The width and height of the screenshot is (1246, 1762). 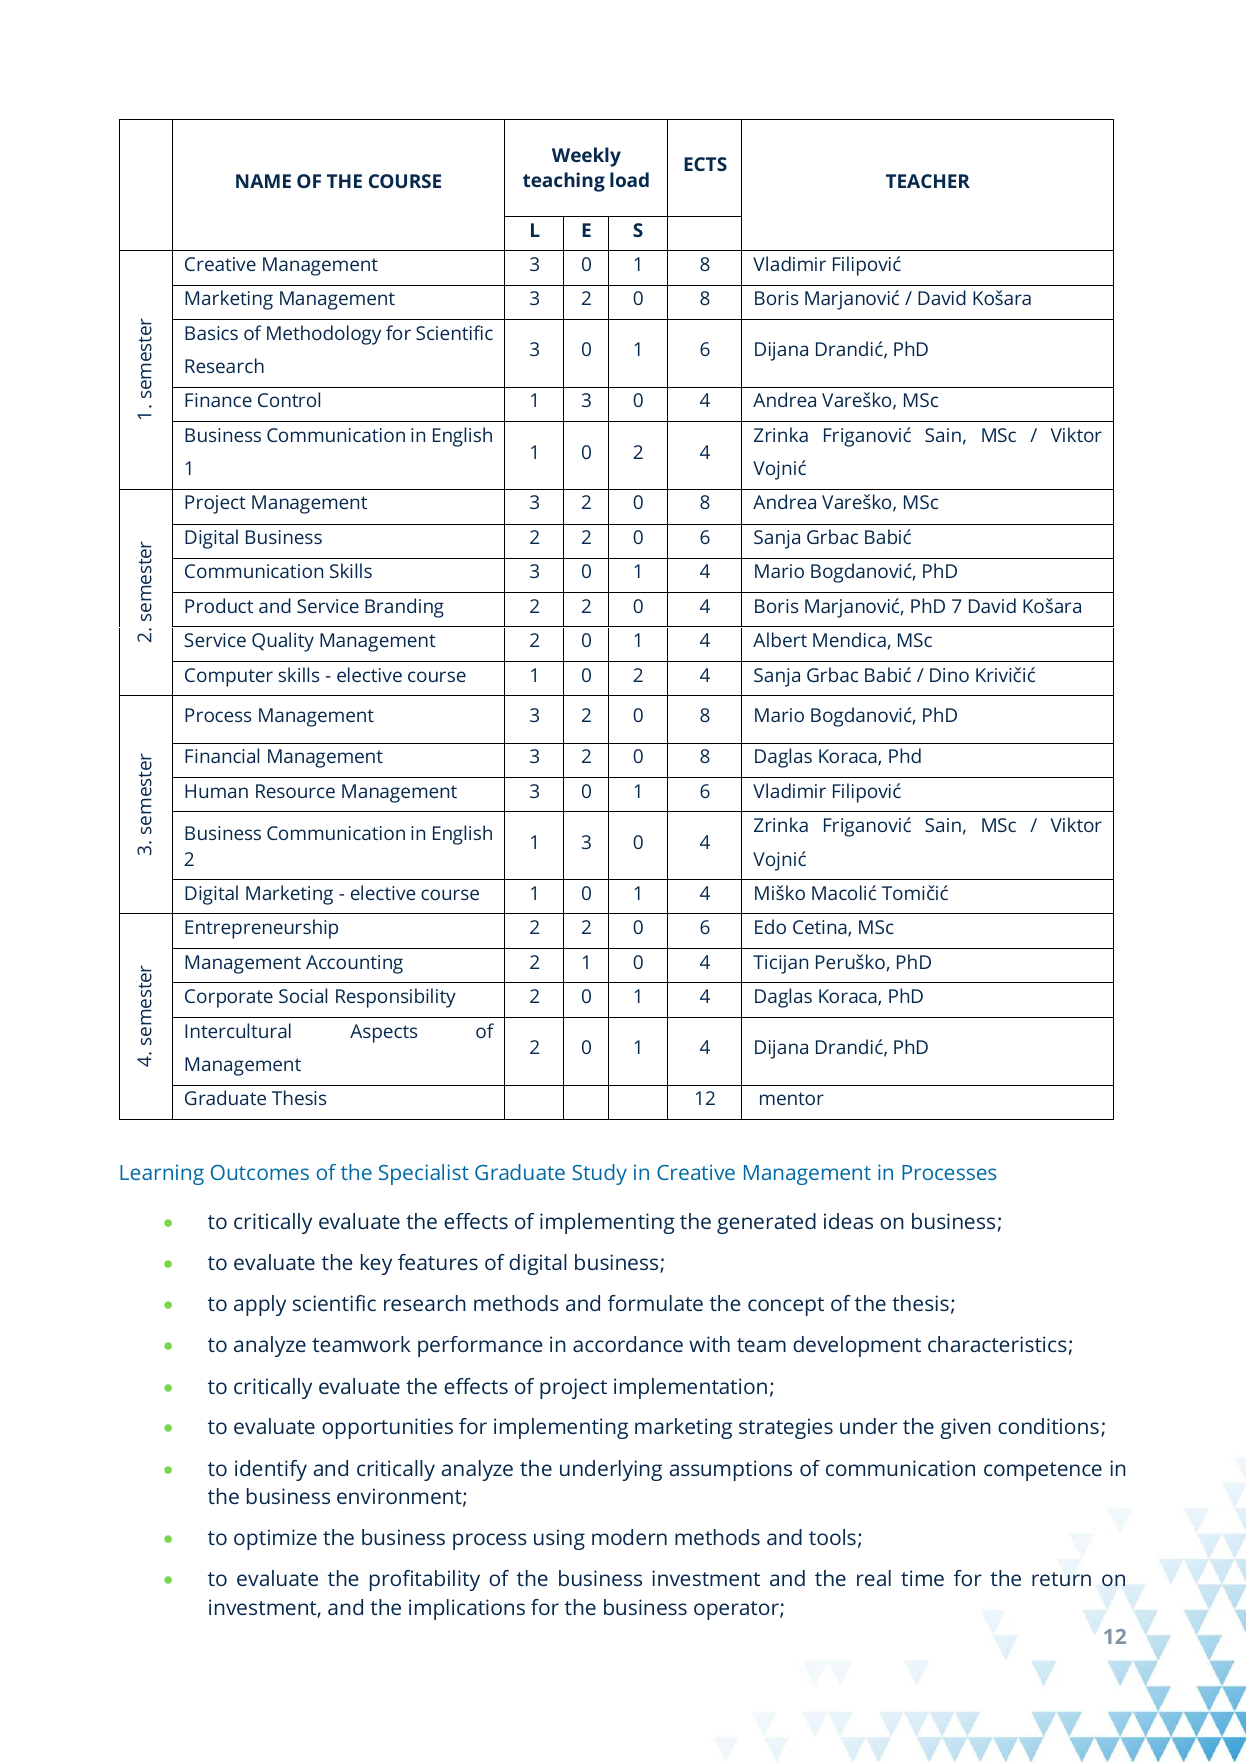 What do you see at coordinates (928, 181) in the screenshot?
I see `TEACHER` at bounding box center [928, 181].
